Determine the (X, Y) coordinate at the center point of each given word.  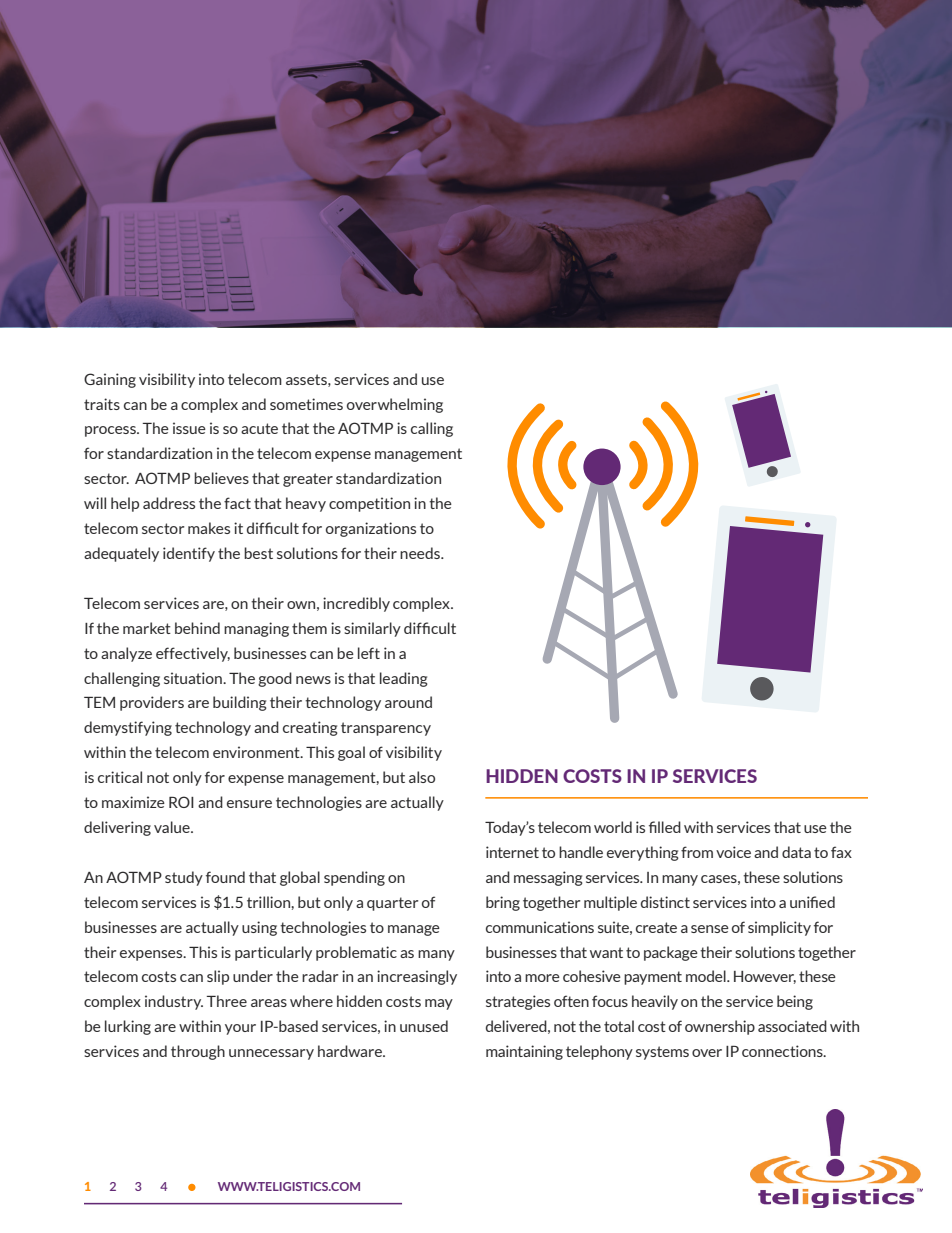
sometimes (306, 404)
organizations (371, 529)
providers (152, 703)
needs (421, 553)
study (184, 878)
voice (733, 852)
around (408, 702)
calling (432, 429)
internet (512, 852)
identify (189, 554)
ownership (720, 1027)
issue (189, 428)
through (198, 1052)
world (613, 827)
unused (424, 1026)
